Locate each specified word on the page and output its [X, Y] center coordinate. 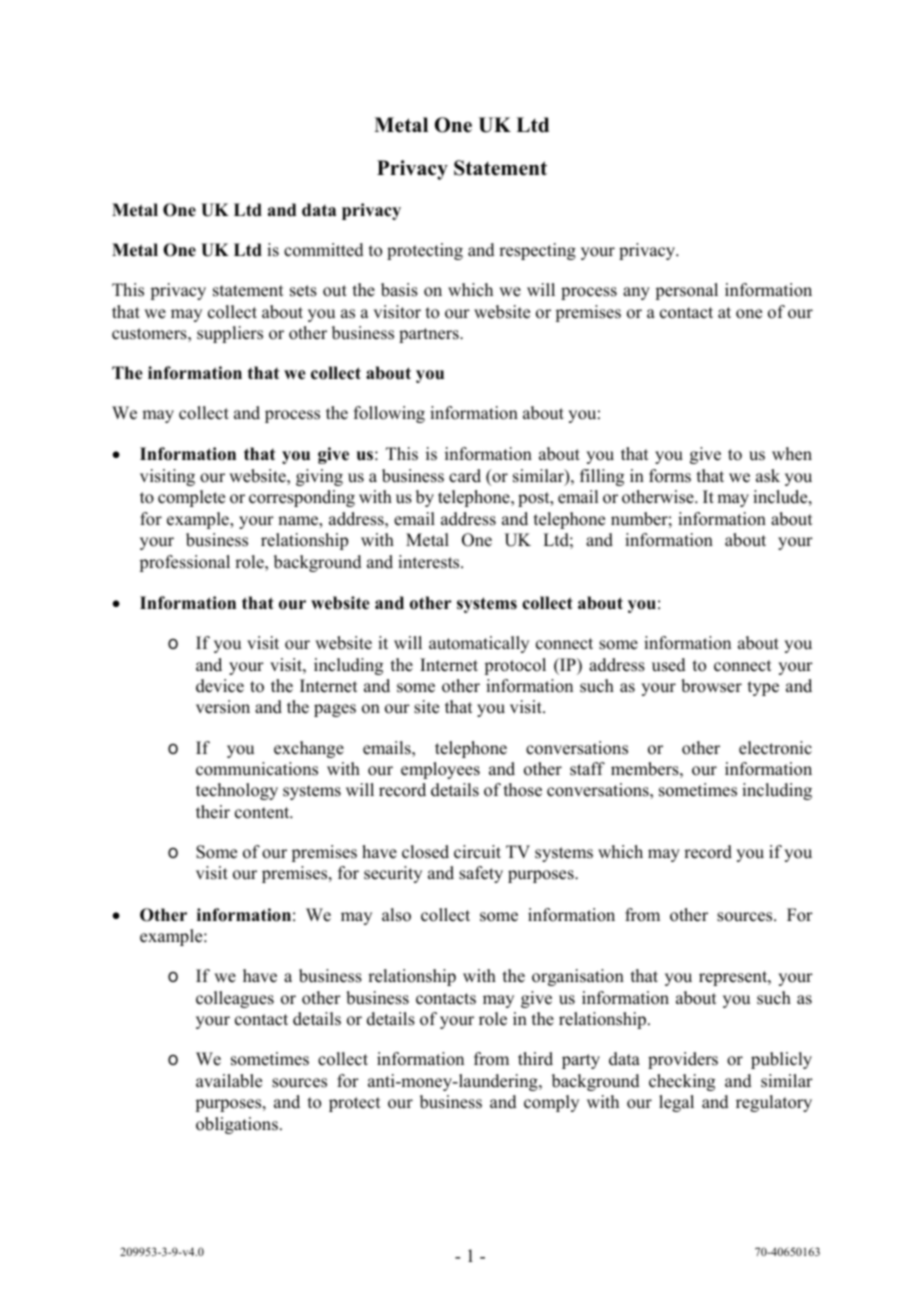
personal [686, 291]
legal [676, 1103]
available [229, 1081]
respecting [537, 251]
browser [711, 686]
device [220, 686]
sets [303, 291]
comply [551, 1103]
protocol [515, 666]
